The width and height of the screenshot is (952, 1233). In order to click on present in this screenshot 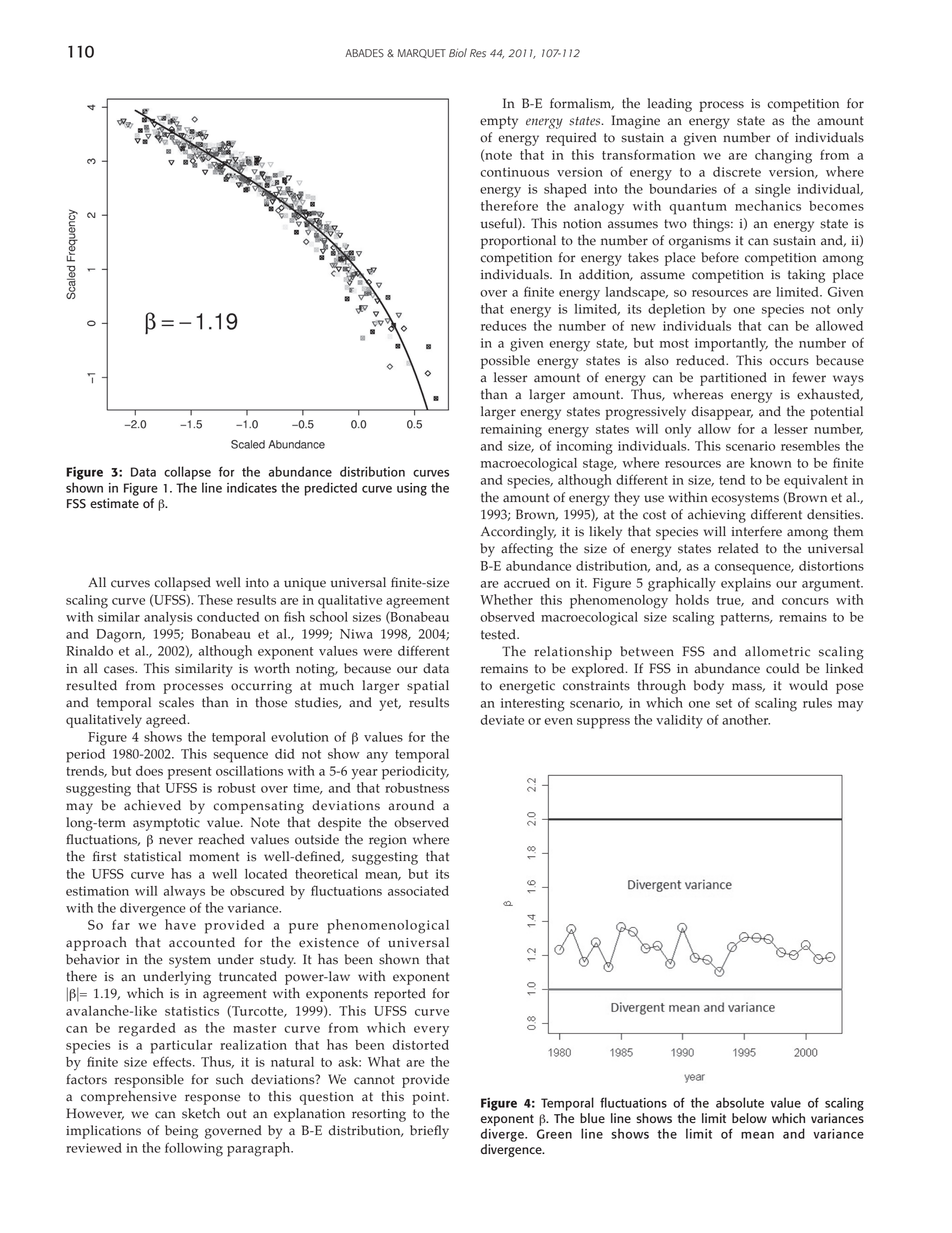, I will do `click(190, 773)`.
